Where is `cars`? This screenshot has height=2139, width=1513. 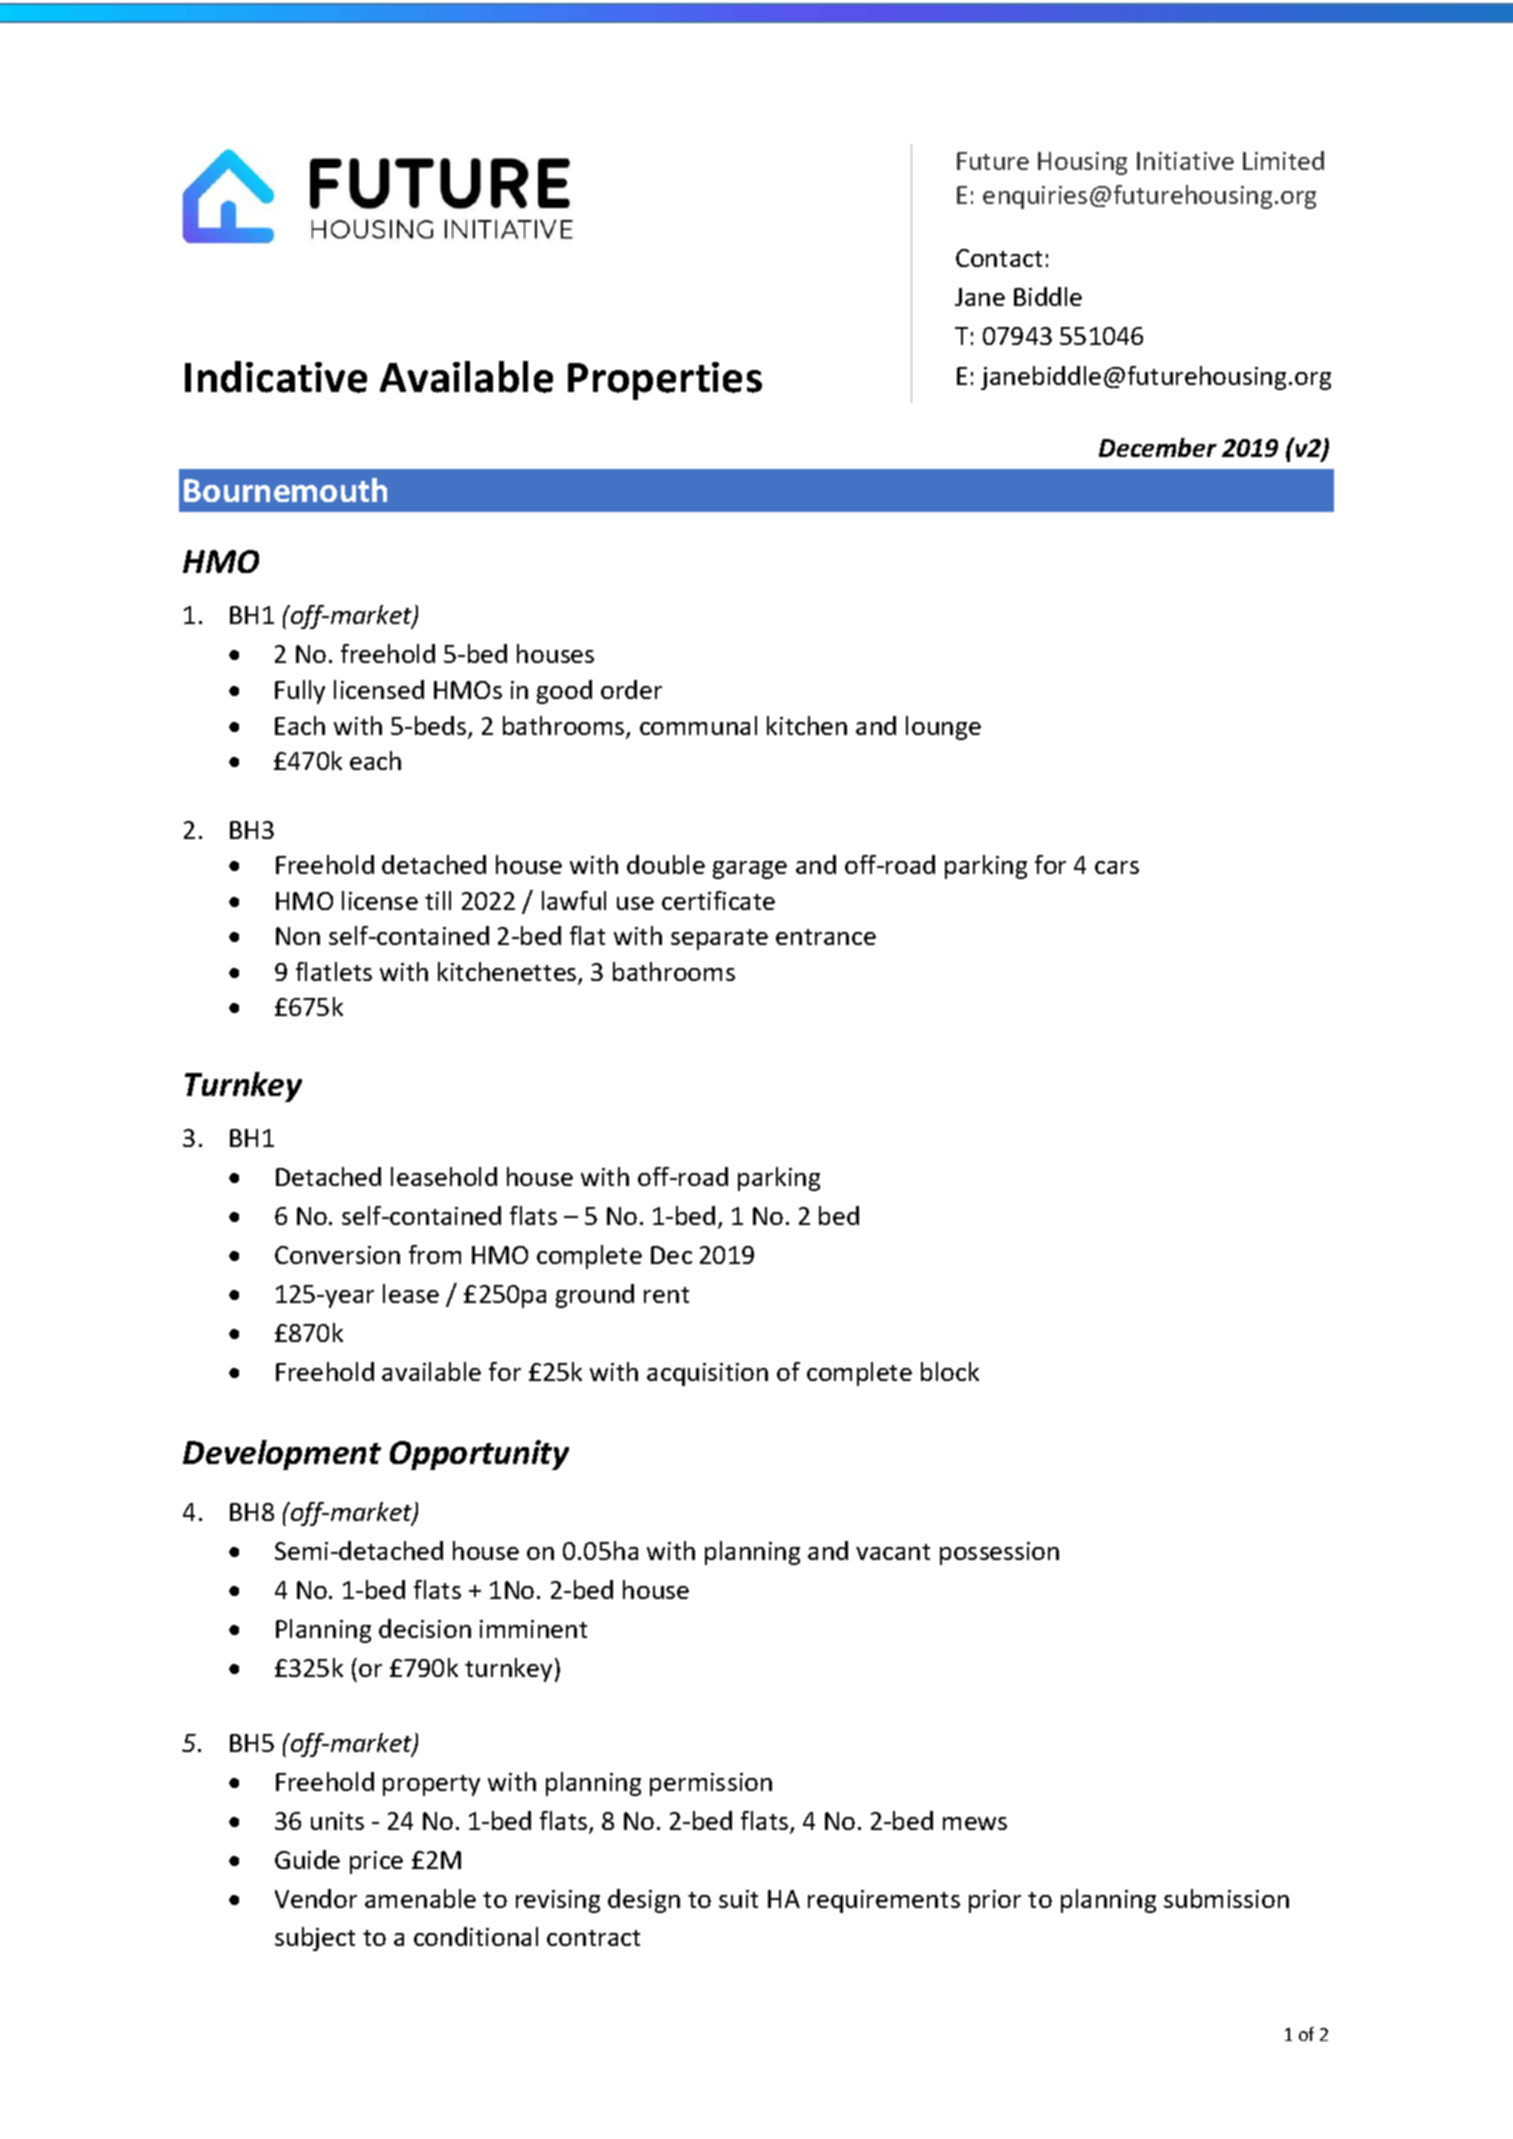
cars is located at coordinates (1117, 867).
